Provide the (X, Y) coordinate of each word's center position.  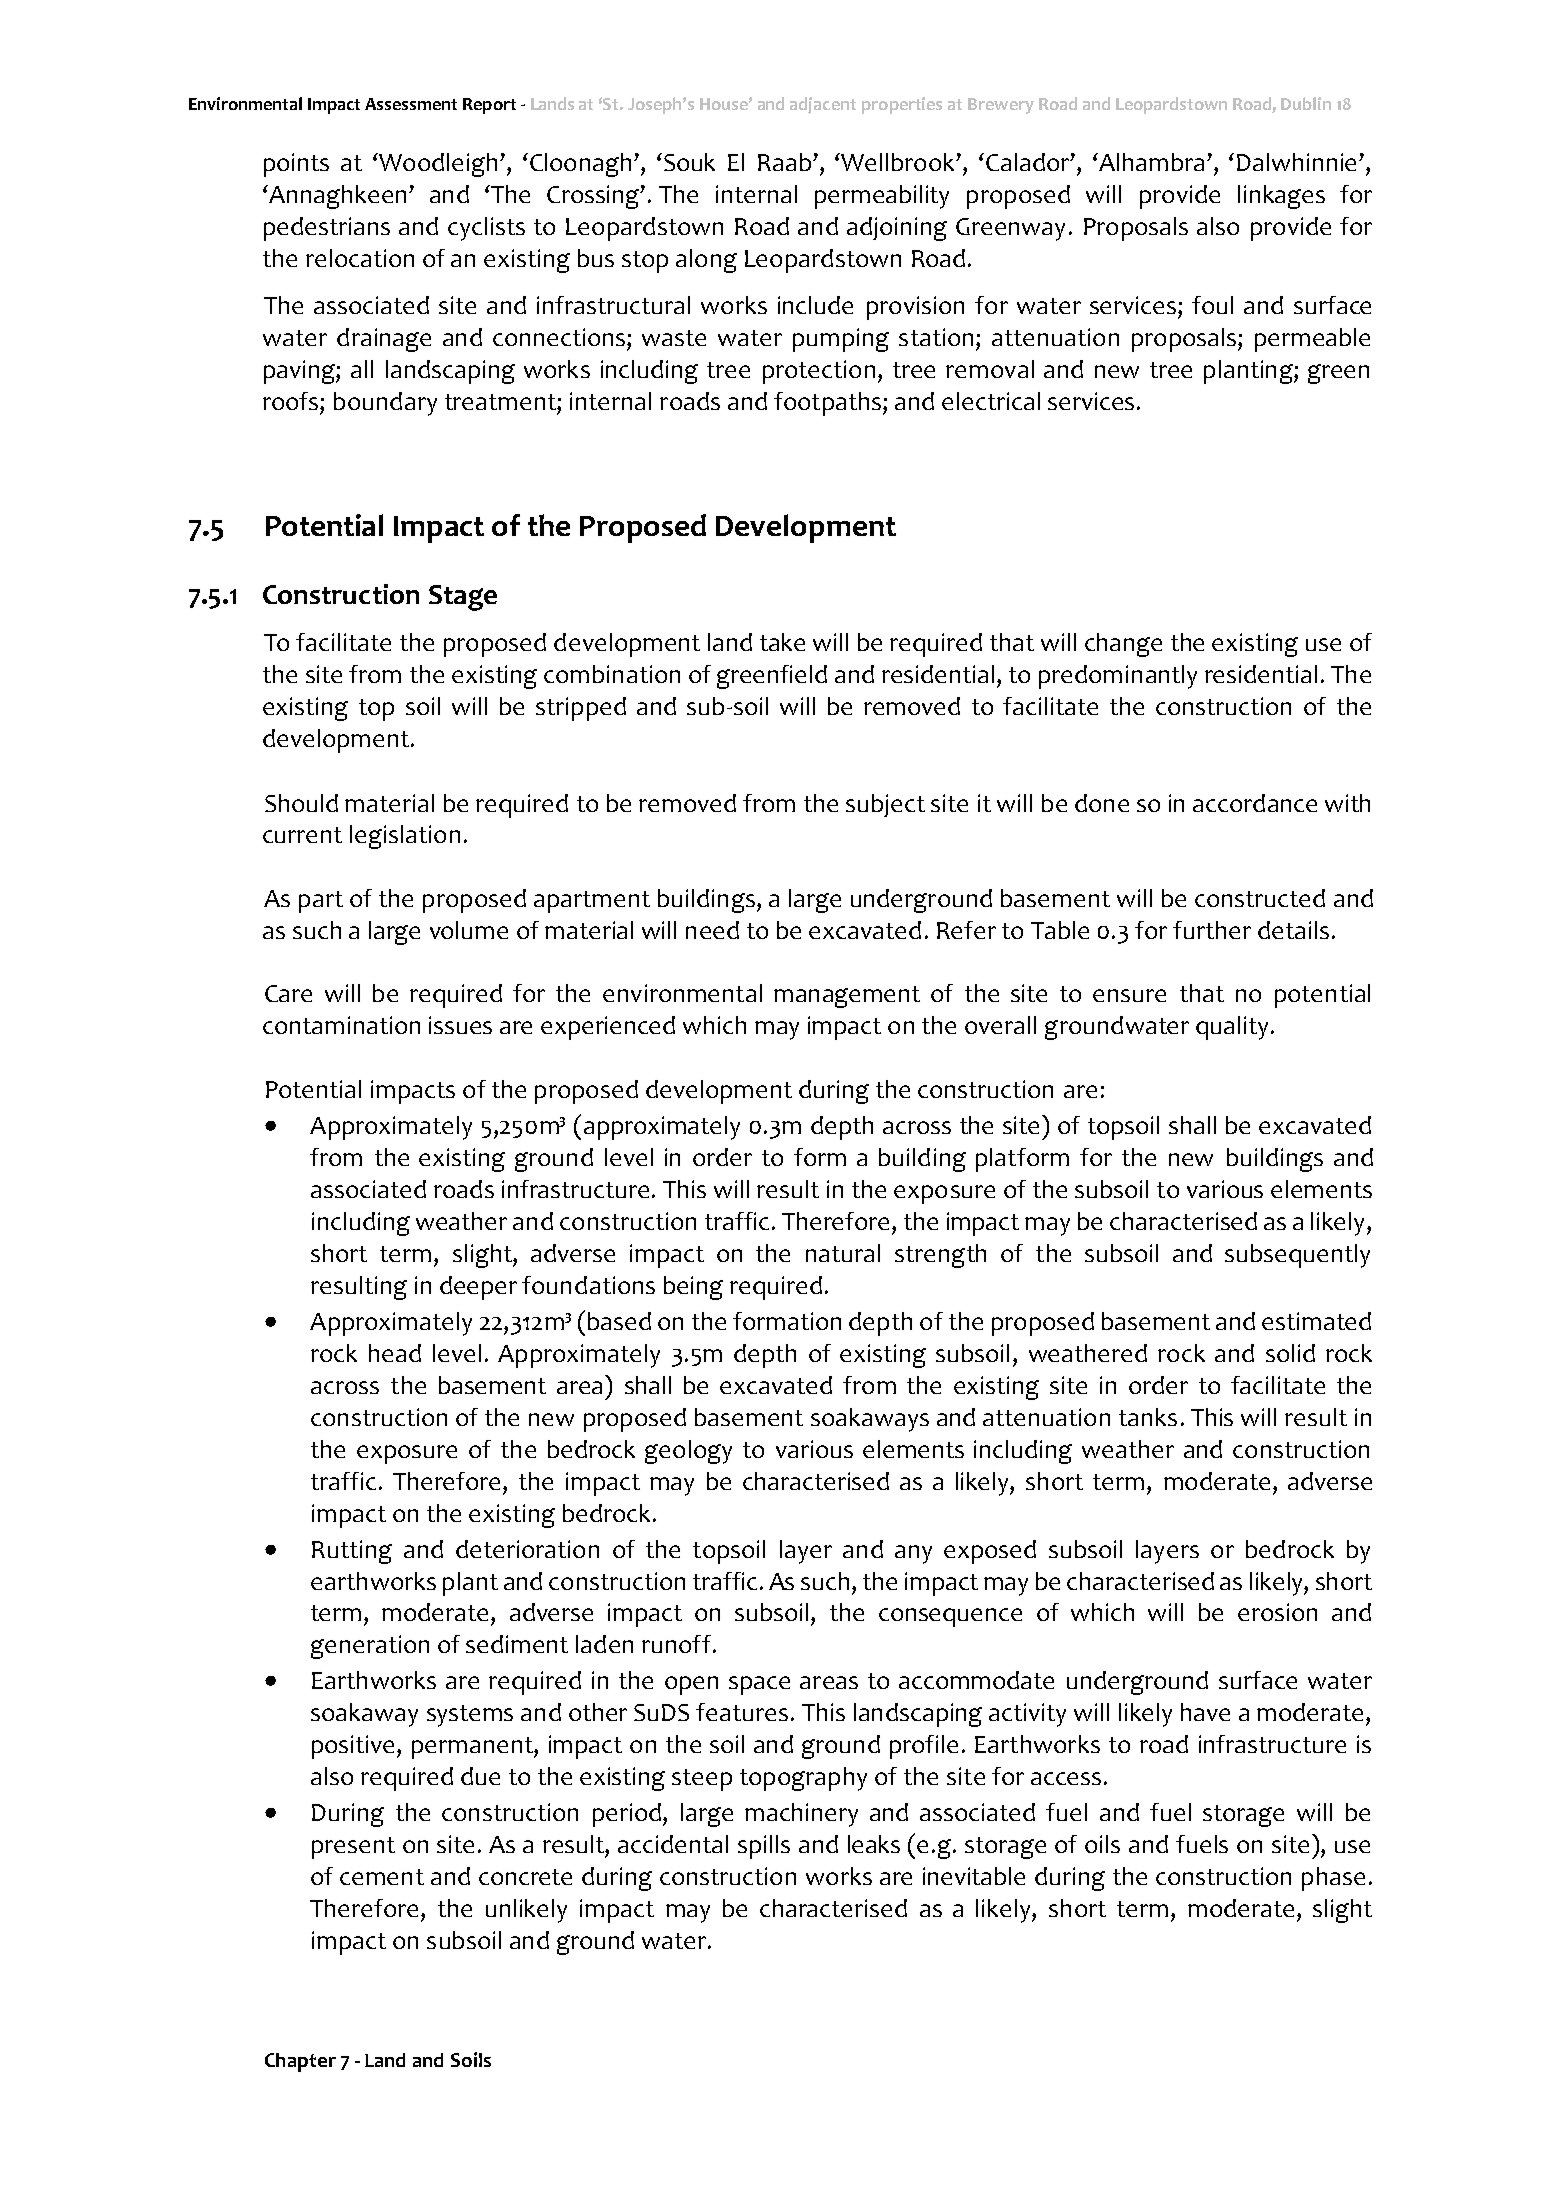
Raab (786, 162)
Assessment (411, 104)
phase (1333, 1879)
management (847, 997)
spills (764, 1847)
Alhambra (1150, 162)
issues (460, 1025)
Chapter (300, 2062)
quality (1232, 1028)
